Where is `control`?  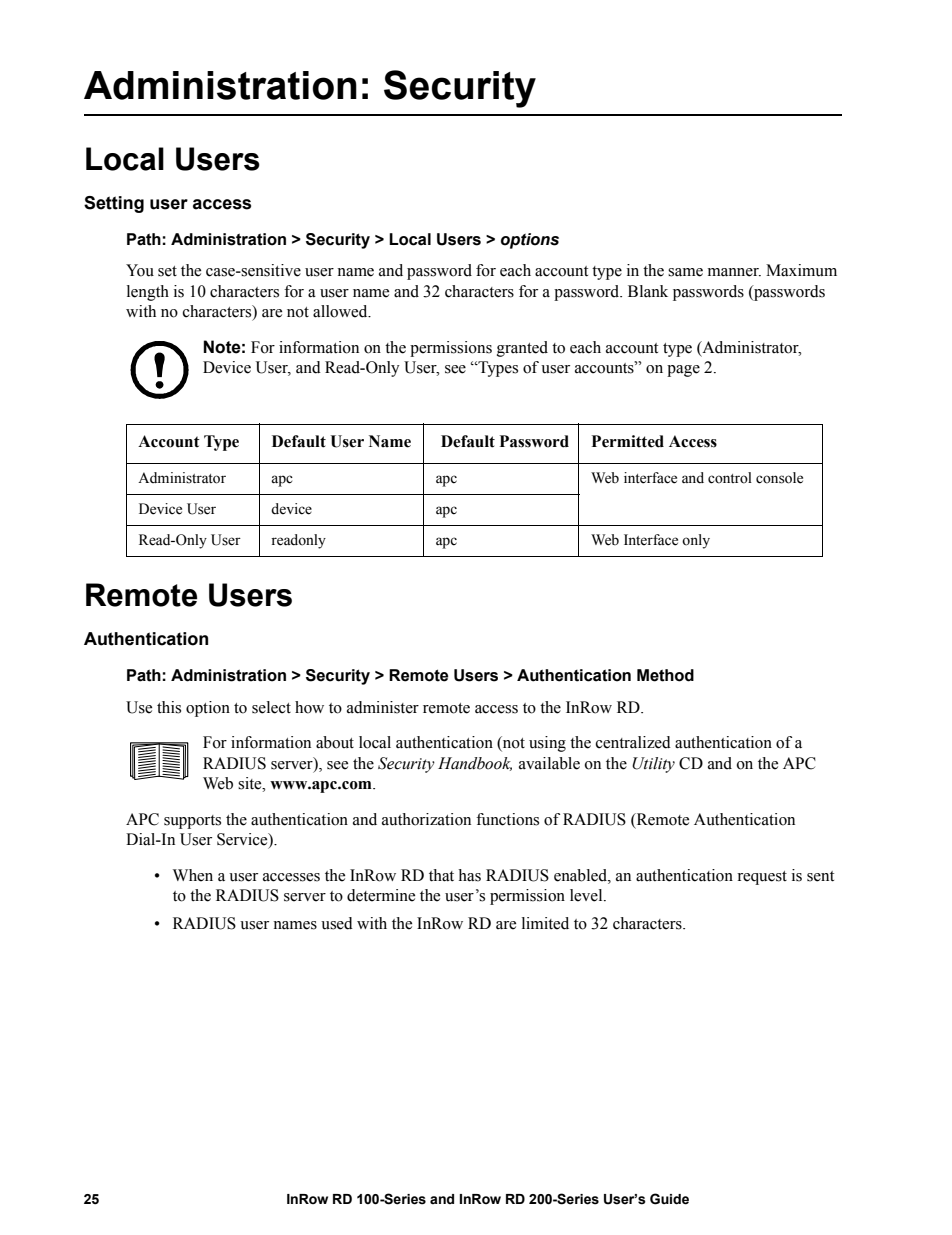
control is located at coordinates (730, 478).
